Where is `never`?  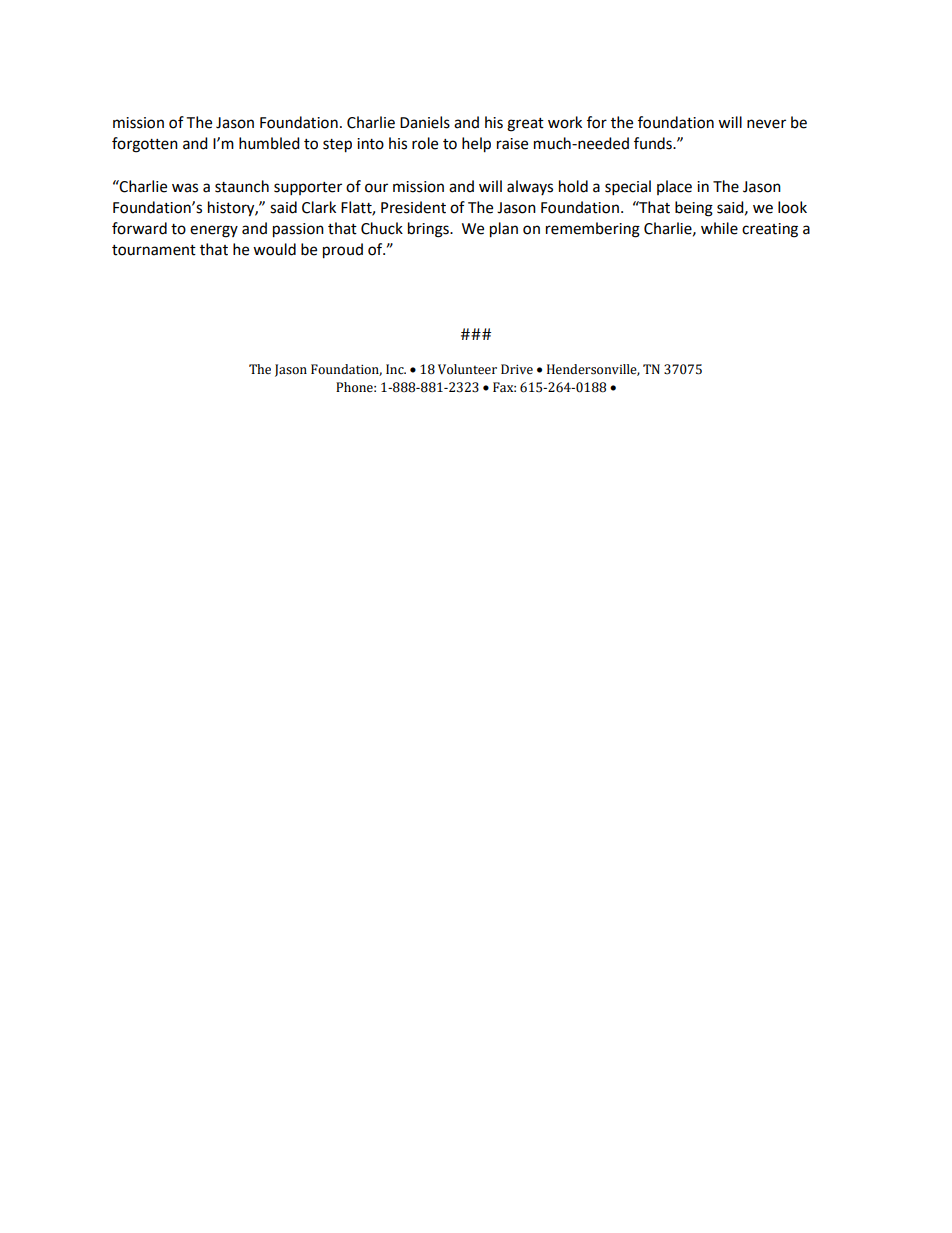 never is located at coordinates (766, 124).
